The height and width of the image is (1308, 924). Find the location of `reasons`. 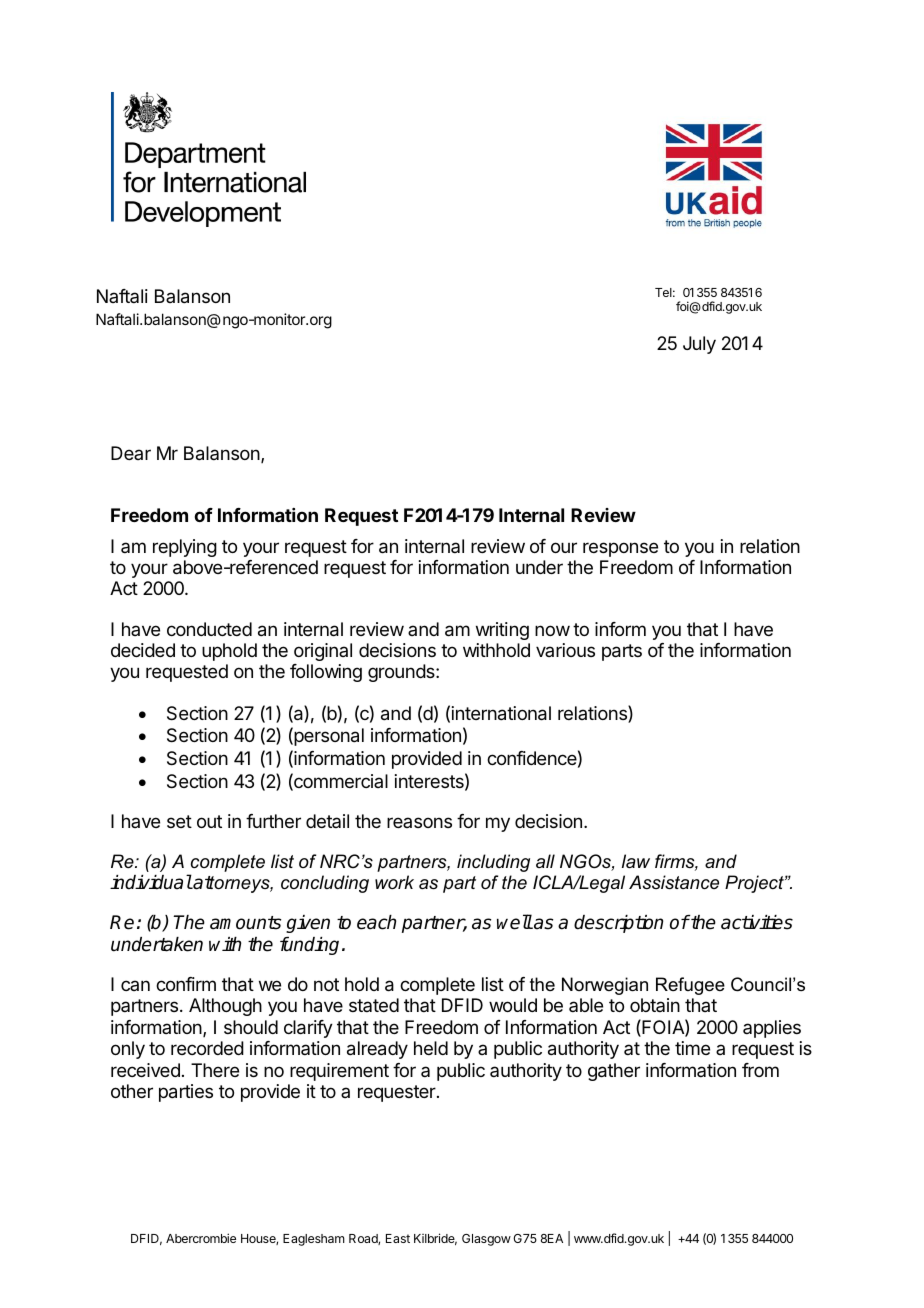

reasons is located at coordinates (419, 822).
